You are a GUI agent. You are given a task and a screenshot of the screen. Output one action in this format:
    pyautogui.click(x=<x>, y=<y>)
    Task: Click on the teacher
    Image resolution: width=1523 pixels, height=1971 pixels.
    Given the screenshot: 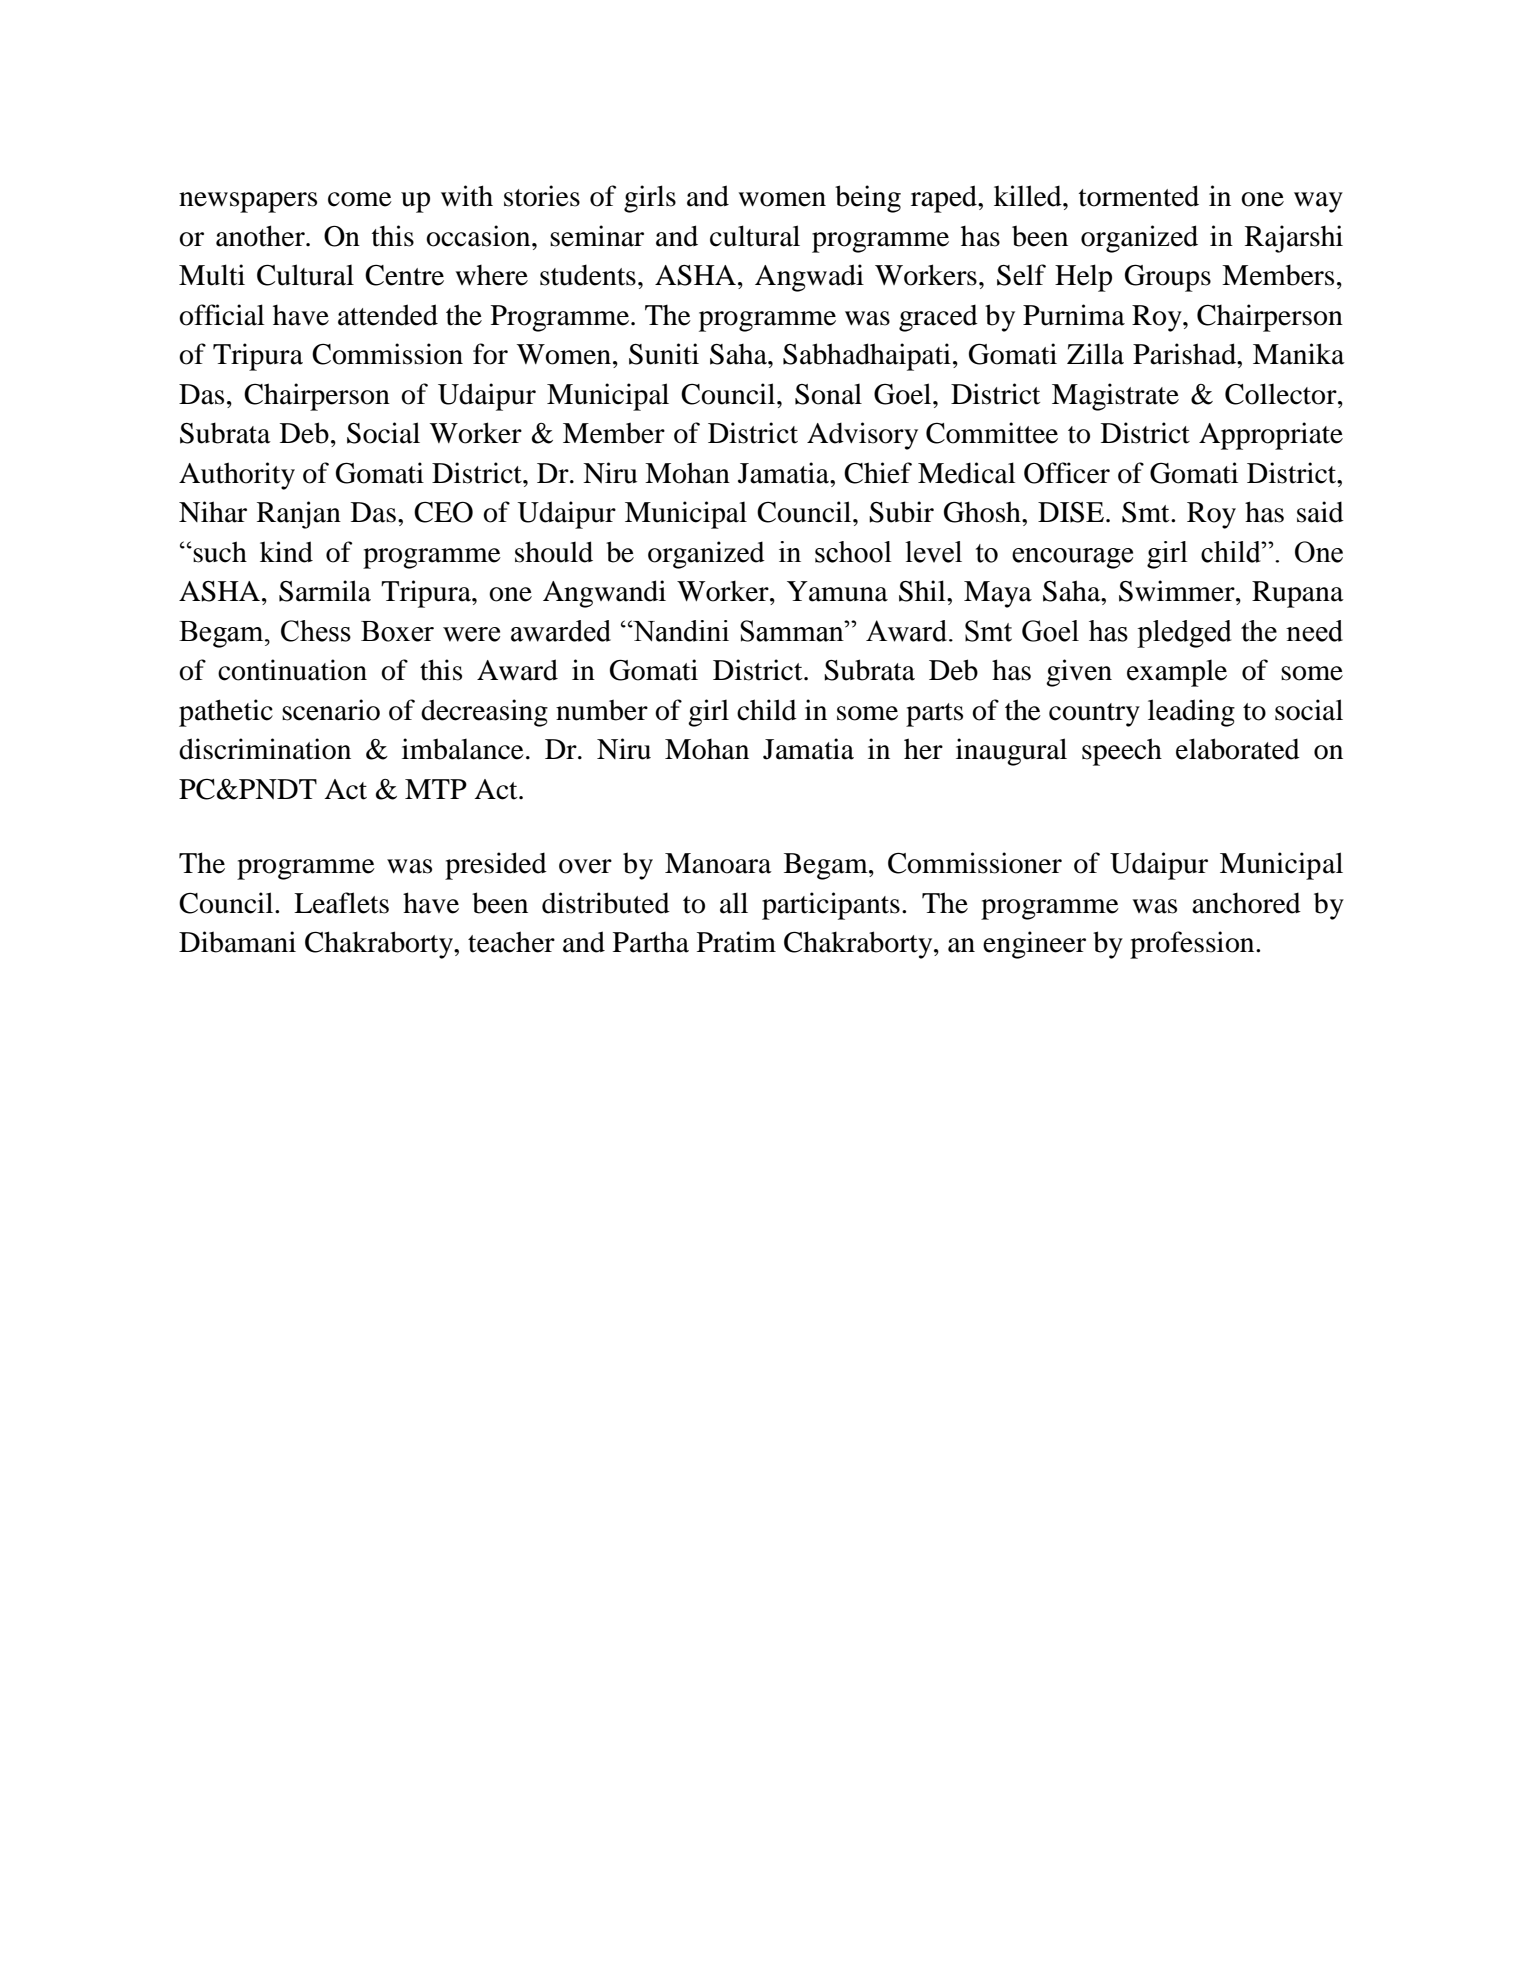 What is the action you would take?
    pyautogui.click(x=511, y=942)
